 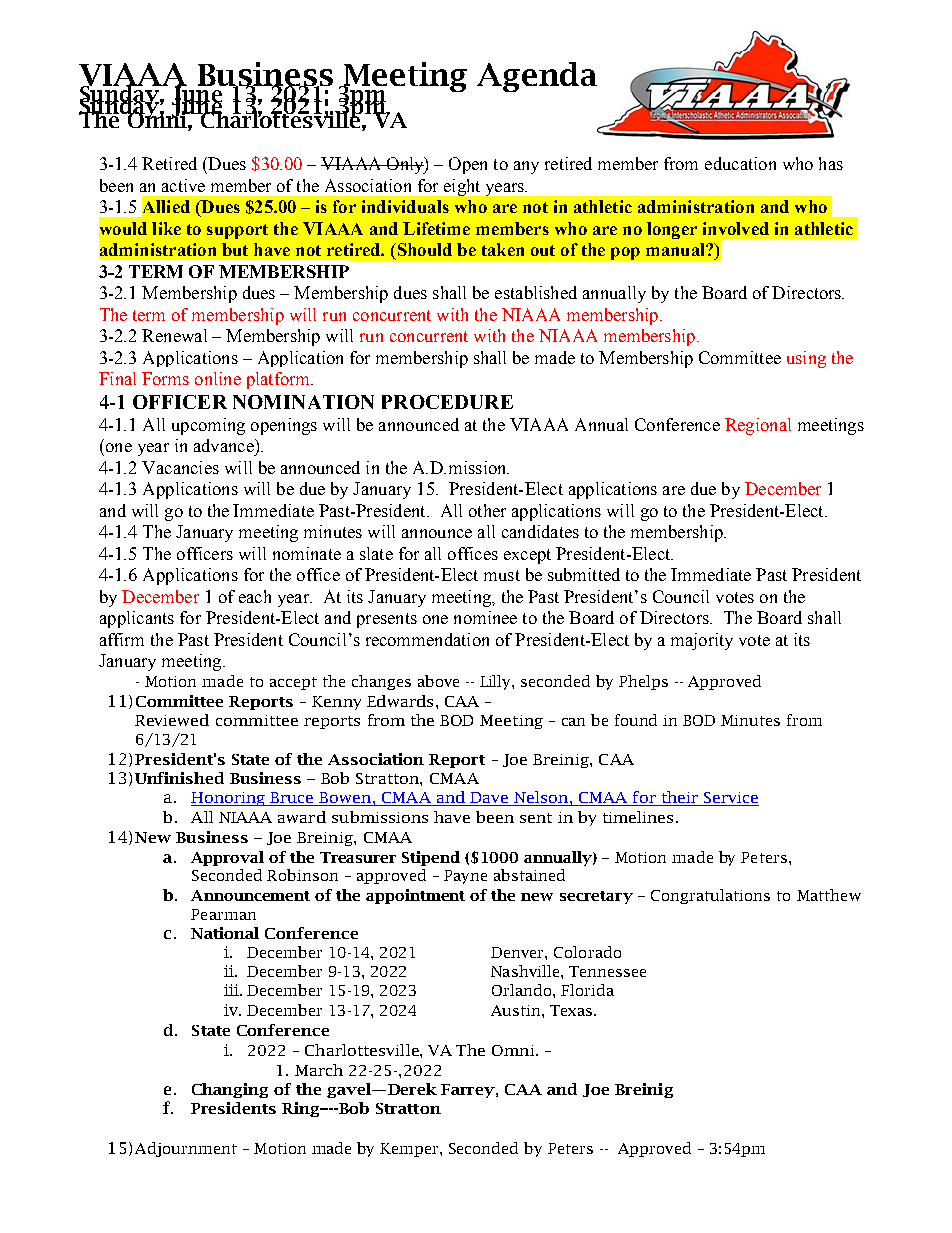 I want to click on active, so click(x=183, y=185).
